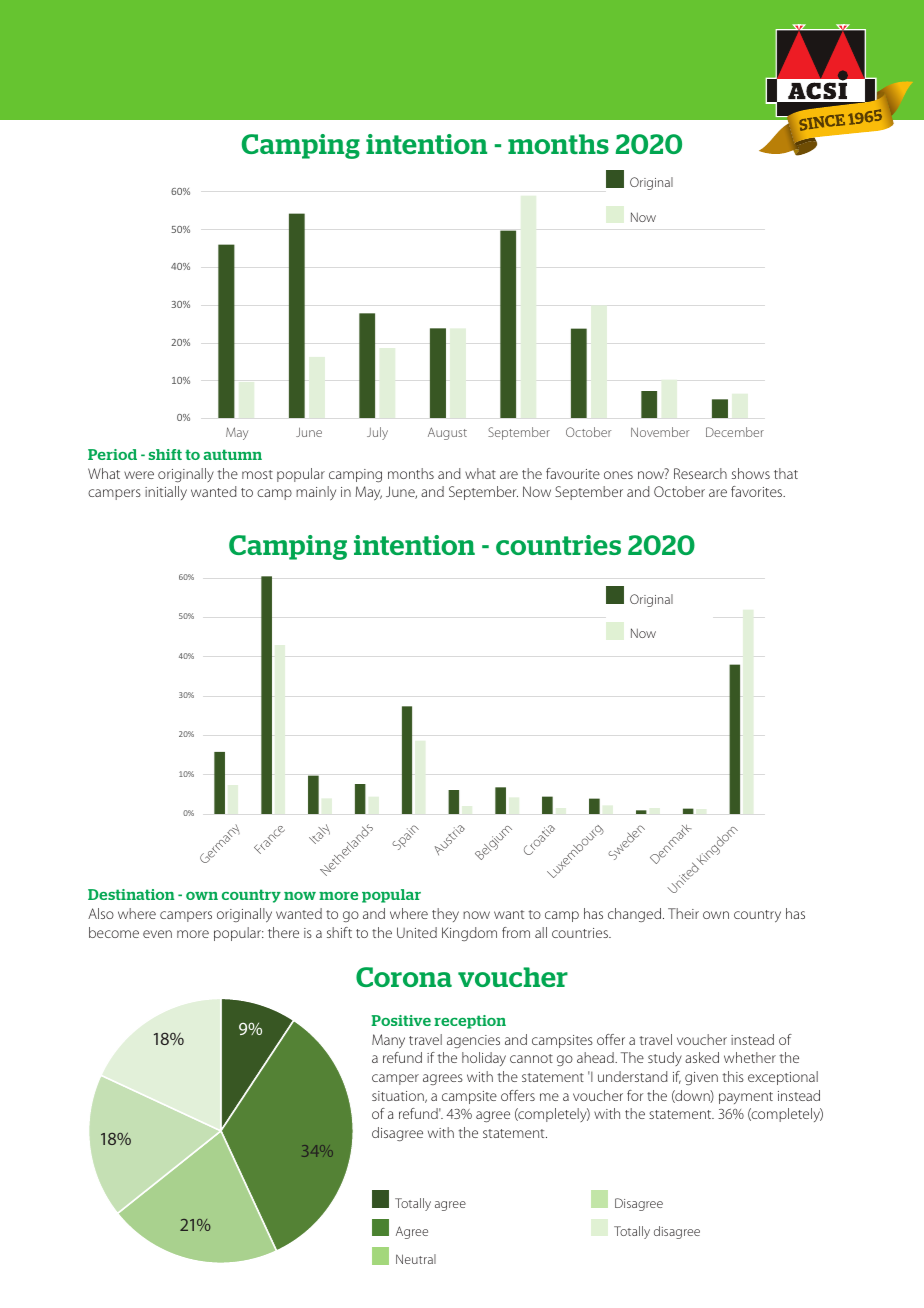 Image resolution: width=924 pixels, height=1308 pixels. What do you see at coordinates (233, 454) in the image?
I see `autumn` at bounding box center [233, 454].
